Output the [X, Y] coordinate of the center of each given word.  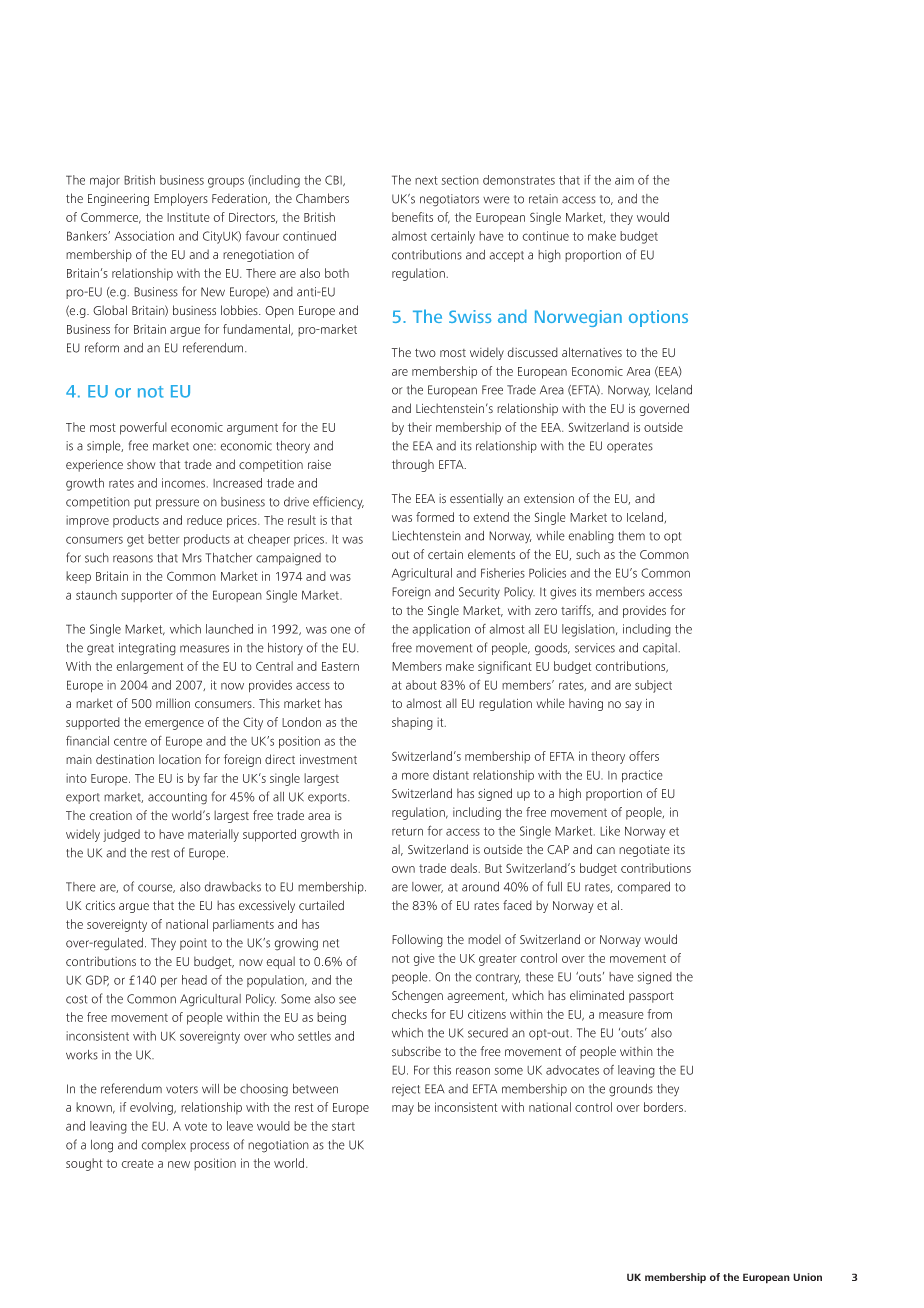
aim [624, 180]
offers [644, 756]
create [137, 1163]
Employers [181, 199]
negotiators [449, 200]
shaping [412, 723]
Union [807, 1277]
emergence [174, 725]
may [403, 1110]
